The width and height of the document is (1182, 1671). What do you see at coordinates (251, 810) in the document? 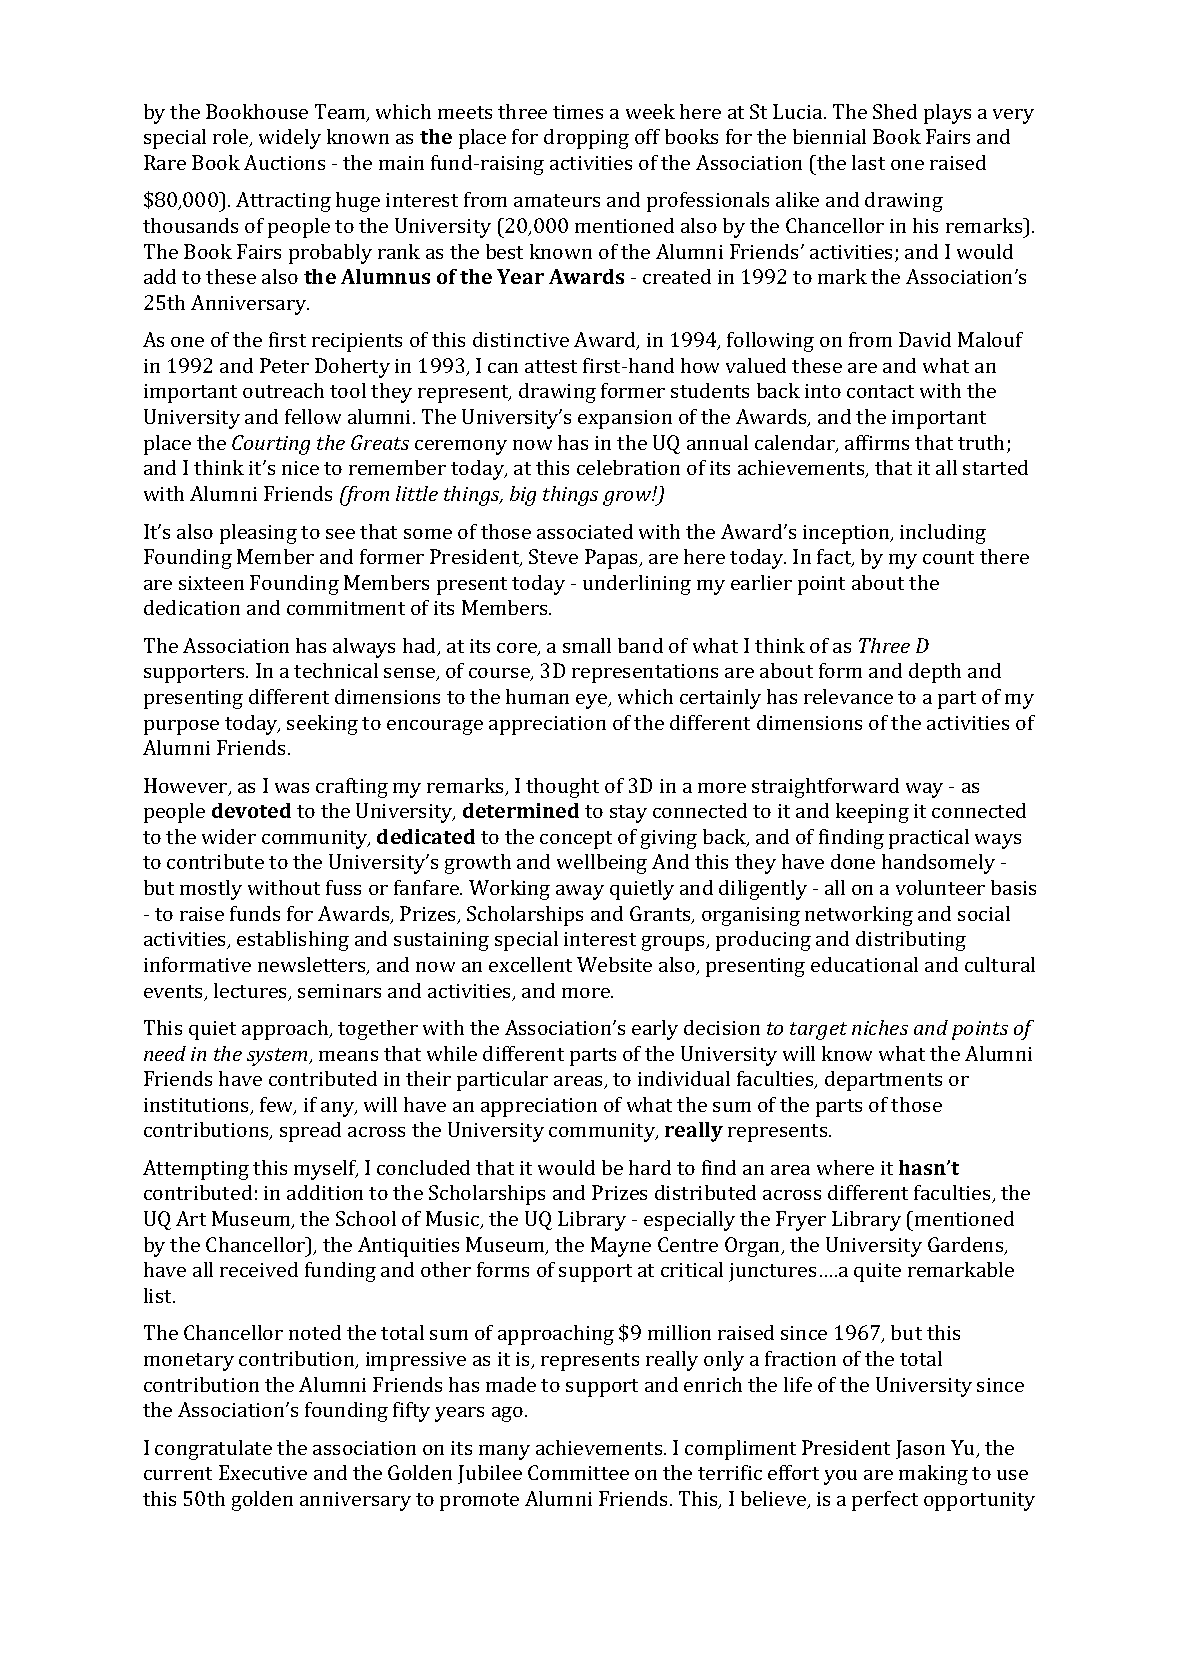
I see `devoted` at bounding box center [251, 810].
